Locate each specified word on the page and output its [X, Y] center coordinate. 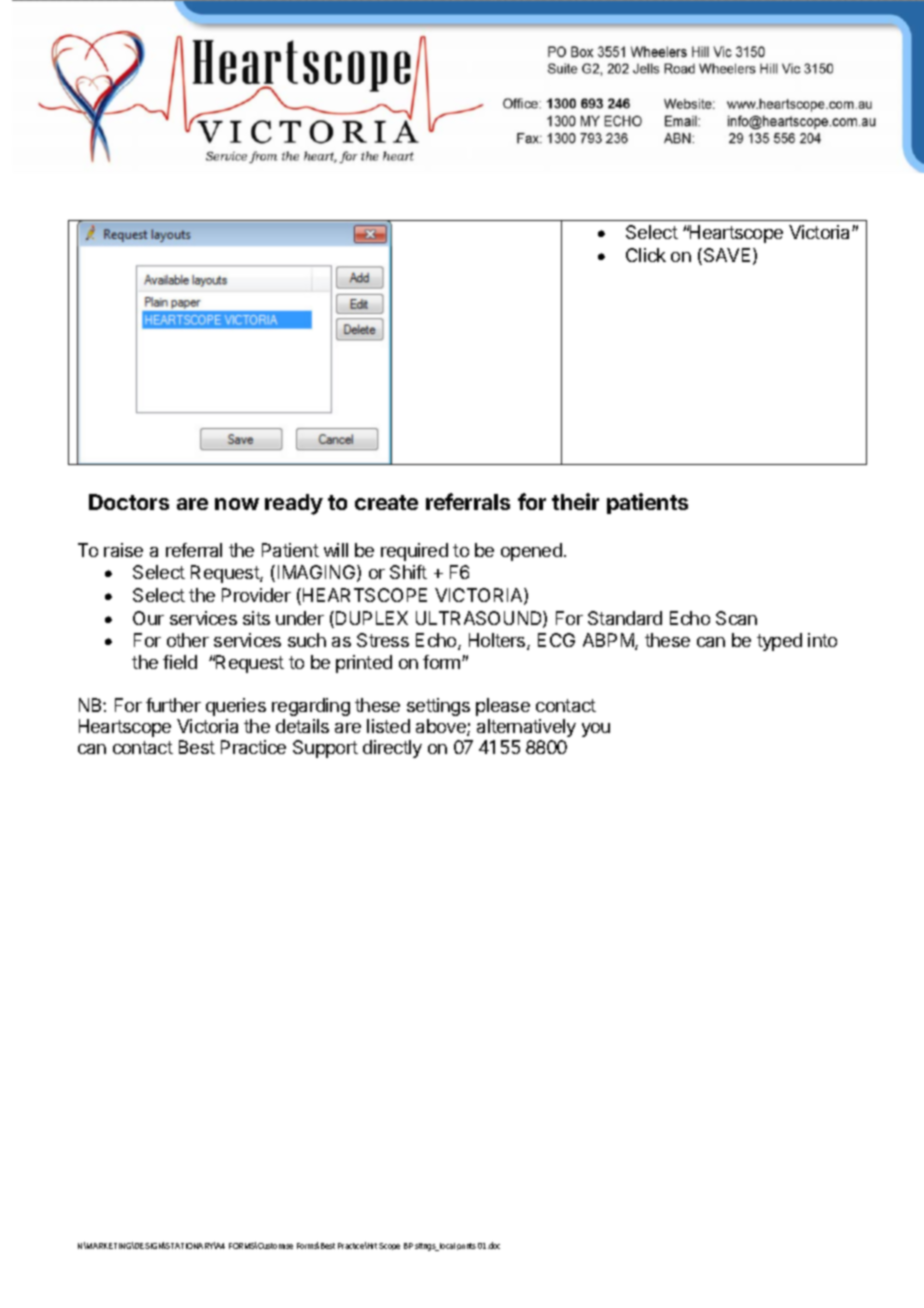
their [575, 501]
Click [646, 255]
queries [236, 707]
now [237, 504]
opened [531, 552]
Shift [408, 572]
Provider [256, 595]
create [386, 502]
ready [294, 504]
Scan [736, 618]
